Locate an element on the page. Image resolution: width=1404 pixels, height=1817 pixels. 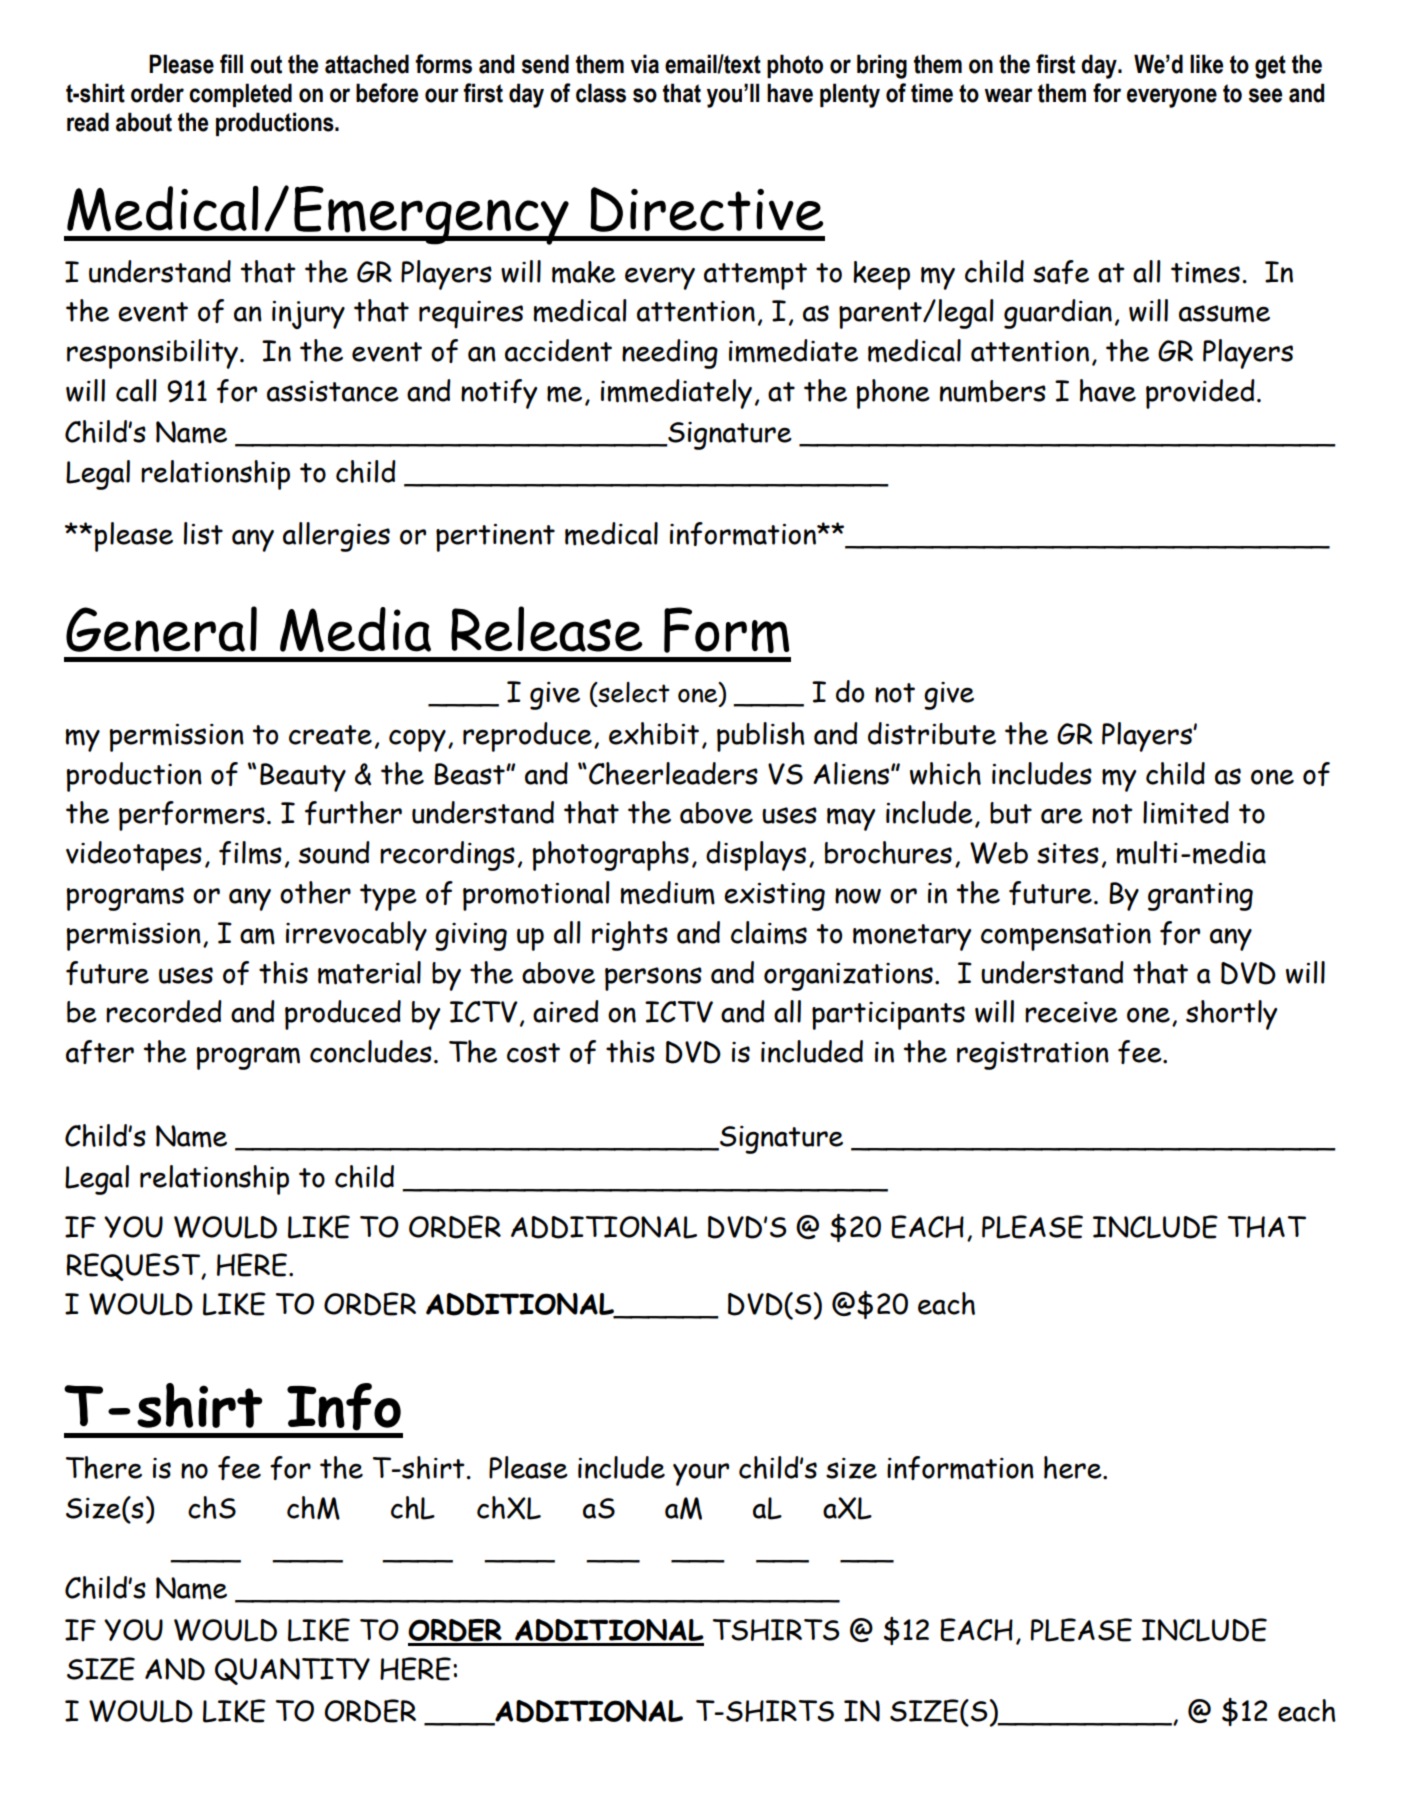
registration is located at coordinates (1033, 1056).
